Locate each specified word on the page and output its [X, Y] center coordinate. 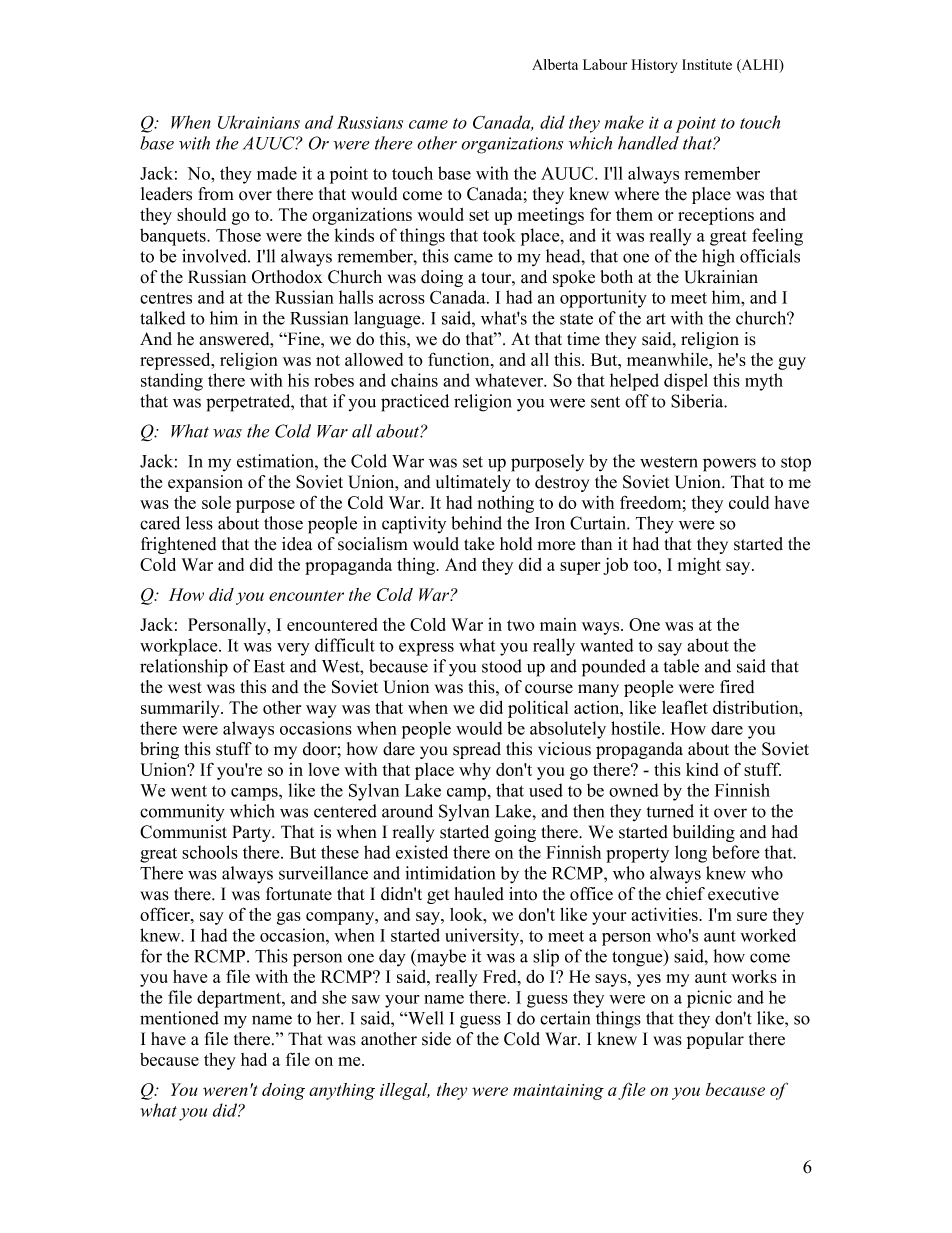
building [704, 833]
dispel [686, 382]
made [277, 173]
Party [253, 833]
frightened [178, 545]
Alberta [555, 64]
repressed [176, 361]
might [699, 566]
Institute [707, 64]
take [479, 544]
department [240, 999]
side [436, 1039]
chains [414, 380]
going [515, 833]
